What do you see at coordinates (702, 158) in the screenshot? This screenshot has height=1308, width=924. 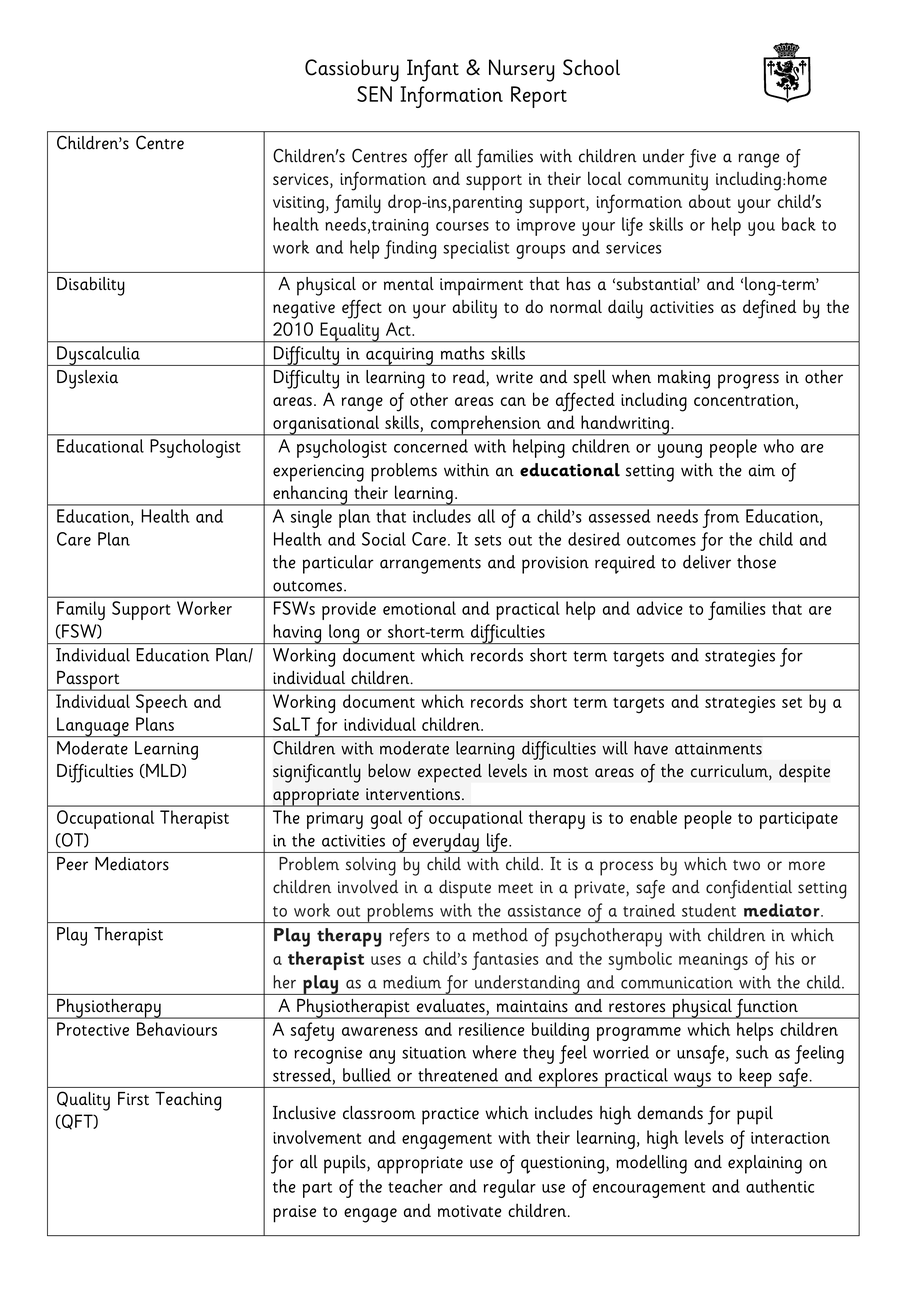 I see `five` at bounding box center [702, 158].
